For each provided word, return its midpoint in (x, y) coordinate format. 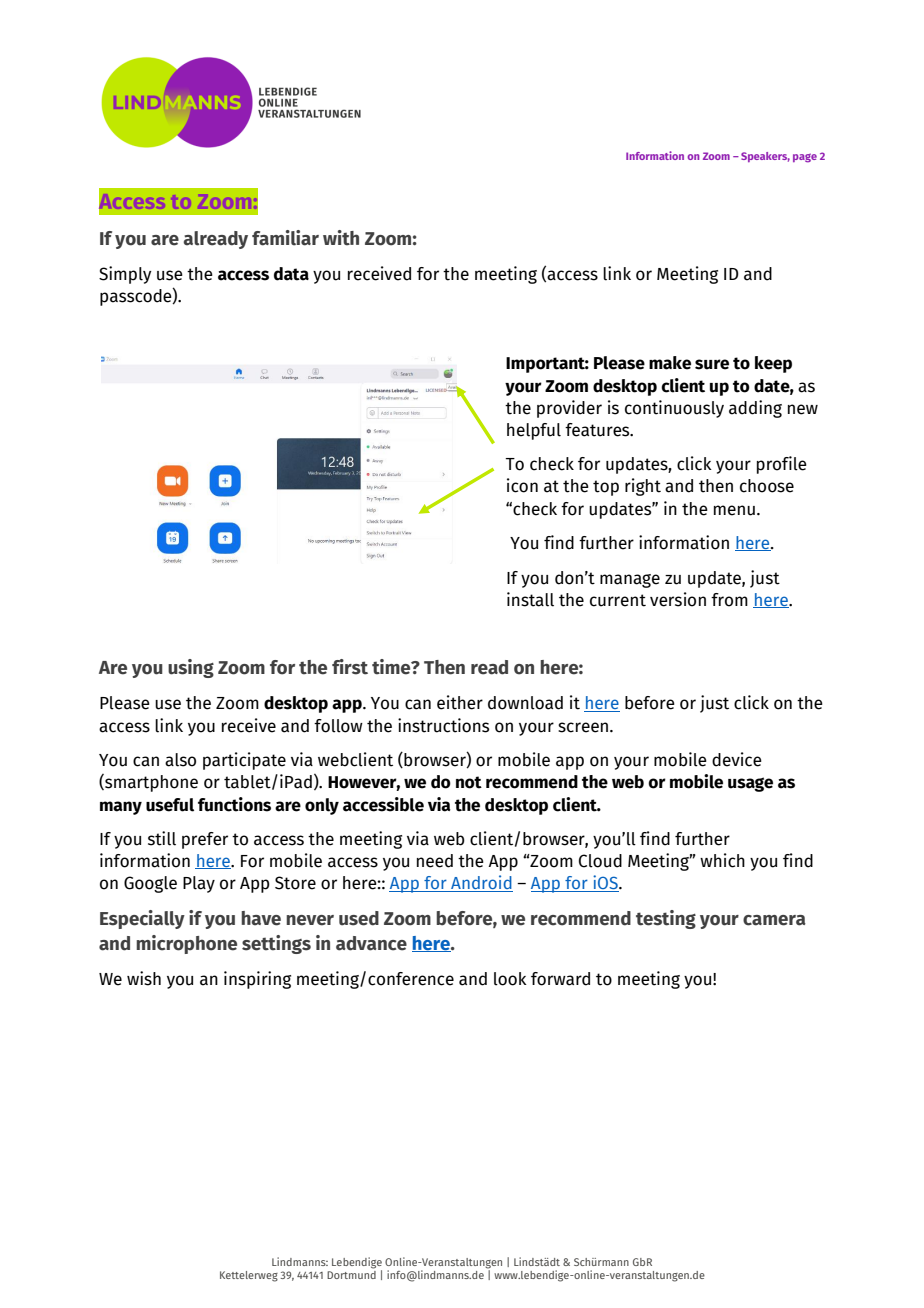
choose (767, 486)
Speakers (765, 157)
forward (560, 979)
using (191, 668)
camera (774, 920)
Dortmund (351, 1273)
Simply (125, 275)
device (737, 759)
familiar (285, 238)
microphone (186, 944)
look (510, 979)
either (460, 702)
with (341, 238)
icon (522, 485)
